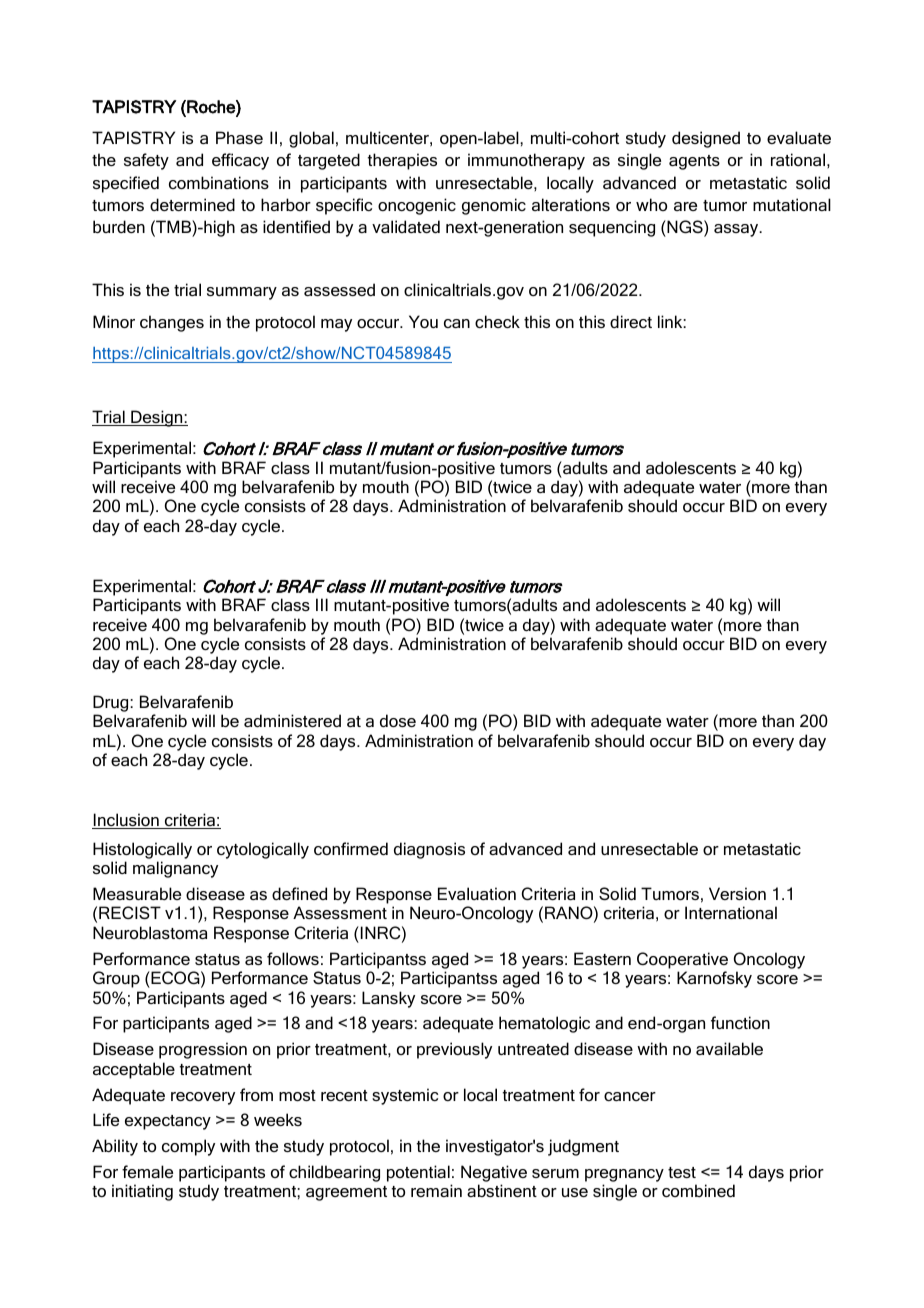 Image resolution: width=924 pixels, height=1308 pixels. Describe the element at coordinates (682, 1172) in the page. I see `test` at that location.
